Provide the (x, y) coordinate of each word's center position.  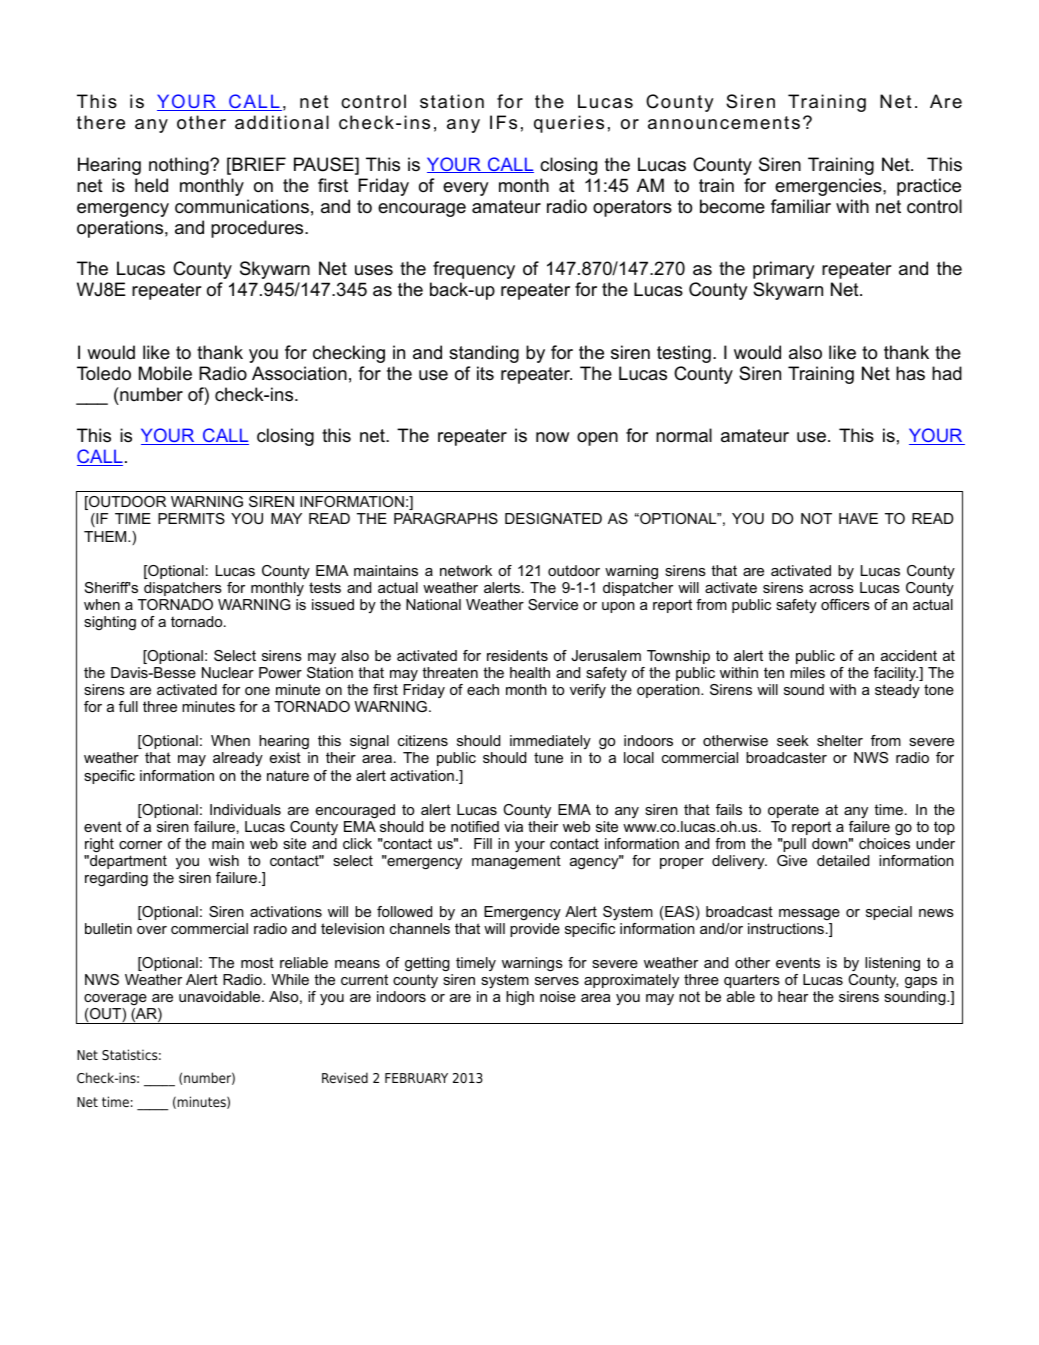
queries (569, 124)
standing (484, 354)
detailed (843, 860)
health (530, 672)
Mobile (165, 373)
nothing (180, 166)
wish (224, 860)
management (516, 862)
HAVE (858, 518)
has (910, 373)
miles (807, 672)
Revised (345, 1077)
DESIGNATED (553, 518)
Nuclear (228, 672)
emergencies (829, 187)
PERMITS (191, 518)
